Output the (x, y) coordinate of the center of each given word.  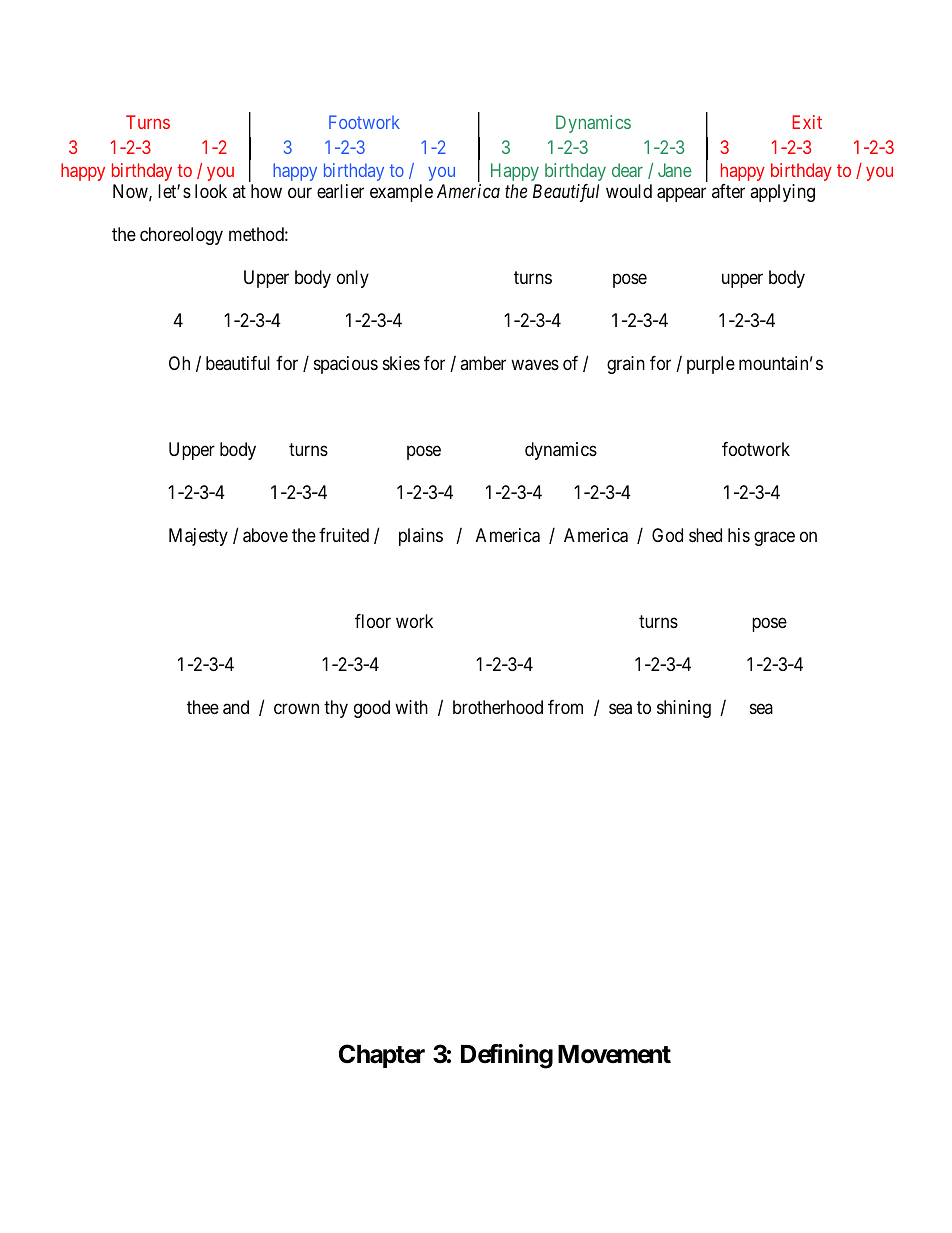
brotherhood (498, 707)
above (265, 535)
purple (711, 365)
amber (483, 363)
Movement (614, 1054)
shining (684, 709)
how (266, 191)
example (401, 193)
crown (296, 708)
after (728, 191)
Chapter (382, 1056)
